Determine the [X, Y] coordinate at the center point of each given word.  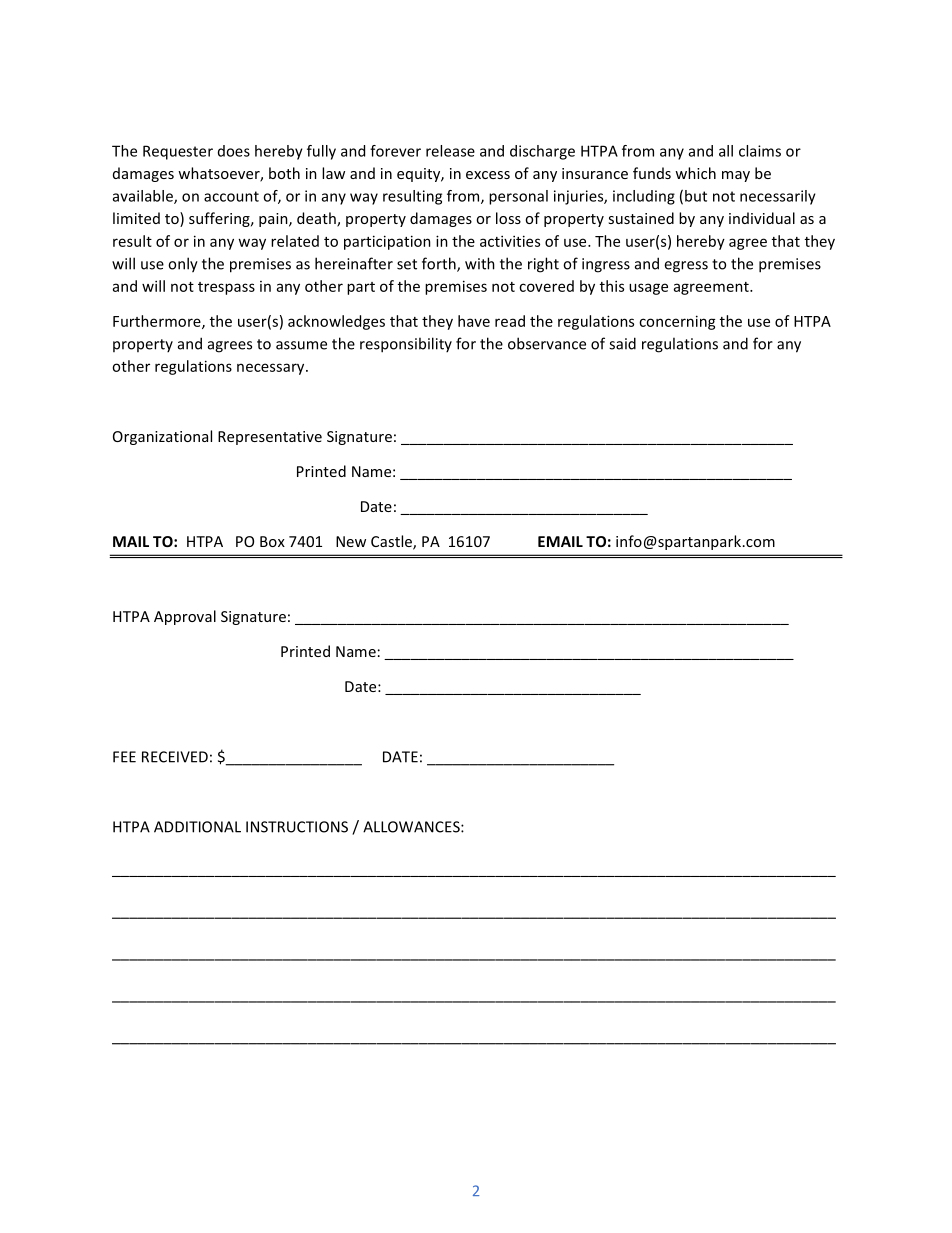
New [351, 541]
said [622, 343]
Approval [185, 617]
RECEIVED [175, 757]
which [695, 173]
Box [272, 541]
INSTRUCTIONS [297, 827]
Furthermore [158, 322]
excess [488, 175]
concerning [677, 322]
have [474, 321]
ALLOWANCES [412, 827]
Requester [178, 152]
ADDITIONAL [197, 827]
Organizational [162, 437]
